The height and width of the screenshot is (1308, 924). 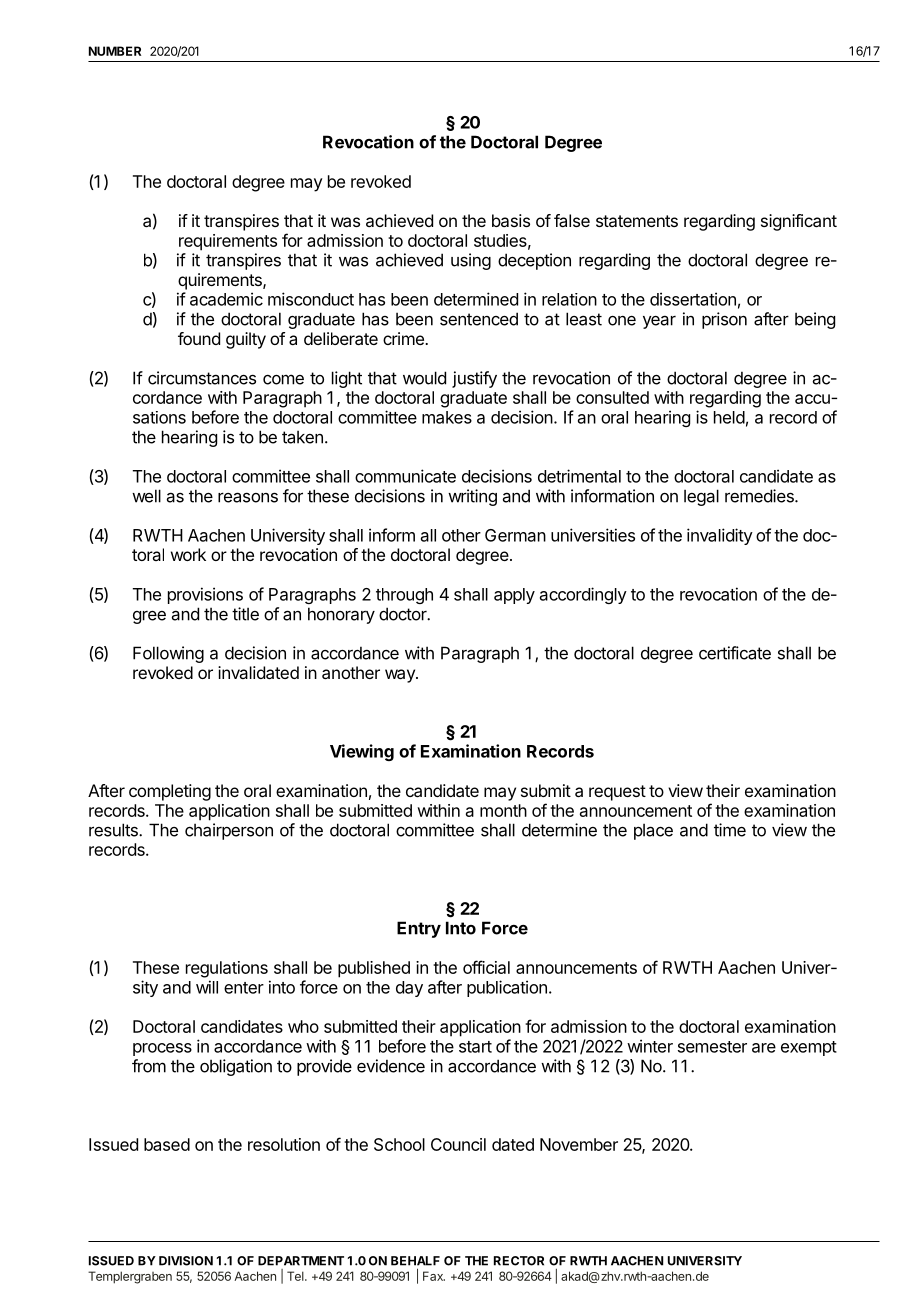 I want to click on significant, so click(x=799, y=222).
